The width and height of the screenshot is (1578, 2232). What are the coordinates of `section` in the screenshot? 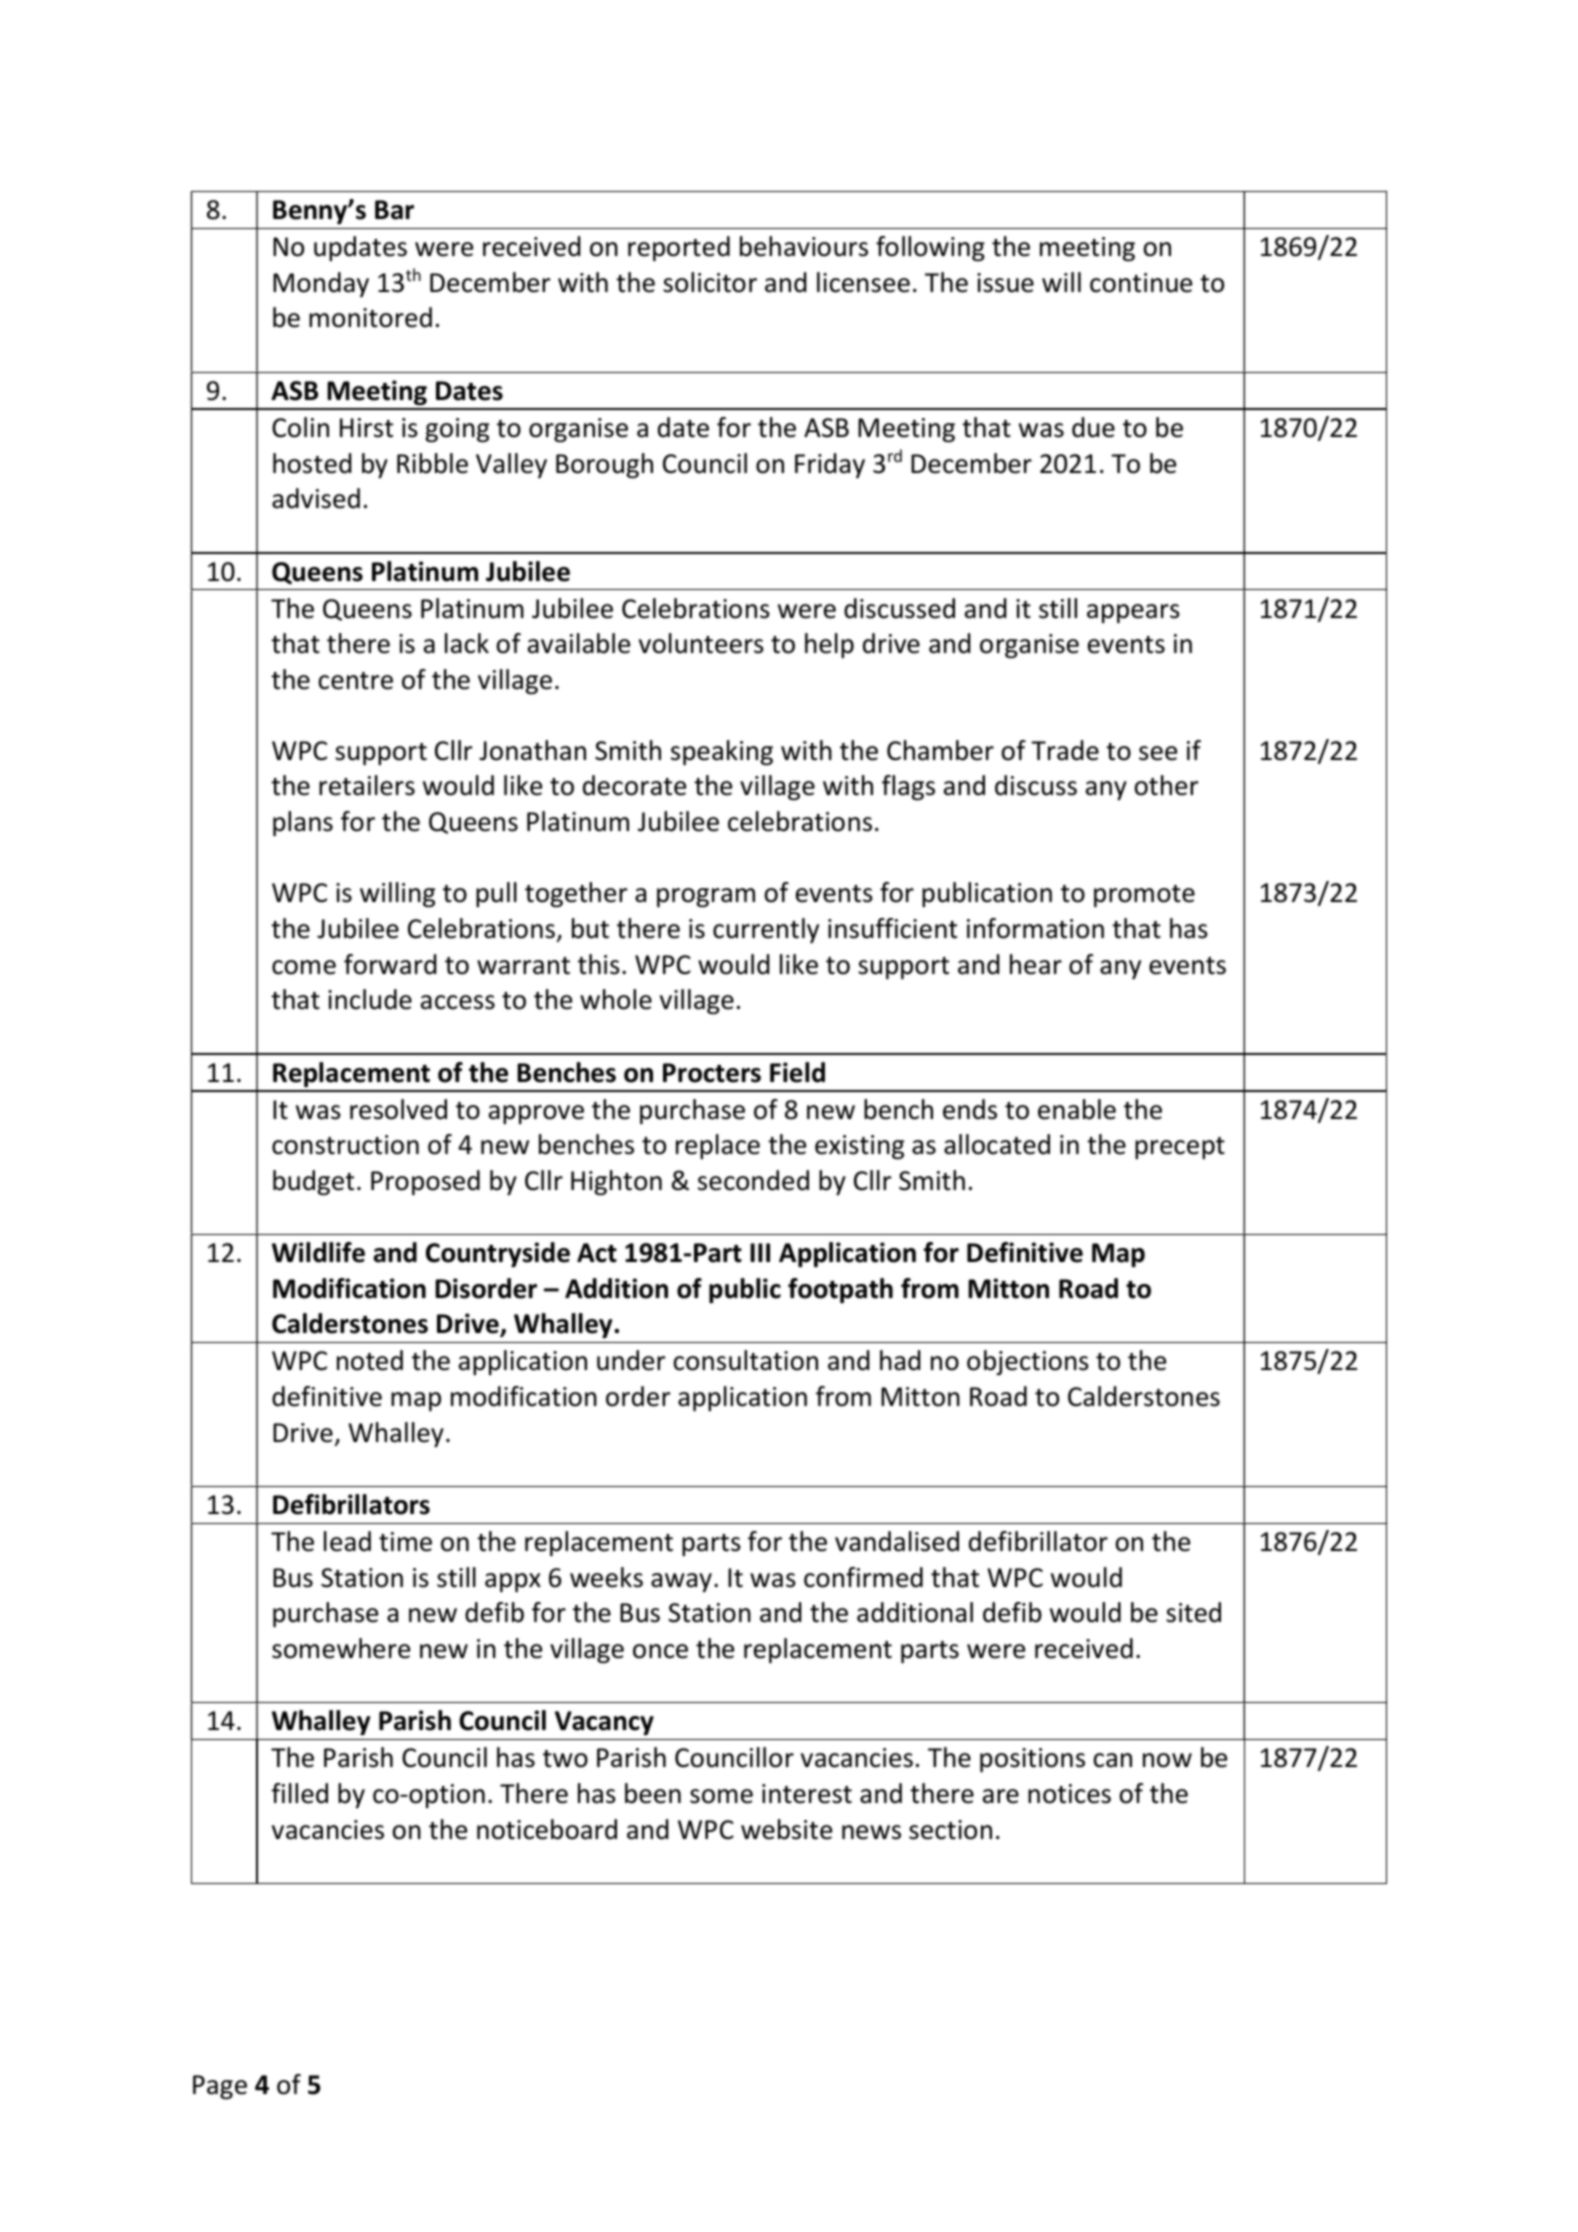 It's located at (950, 1830).
